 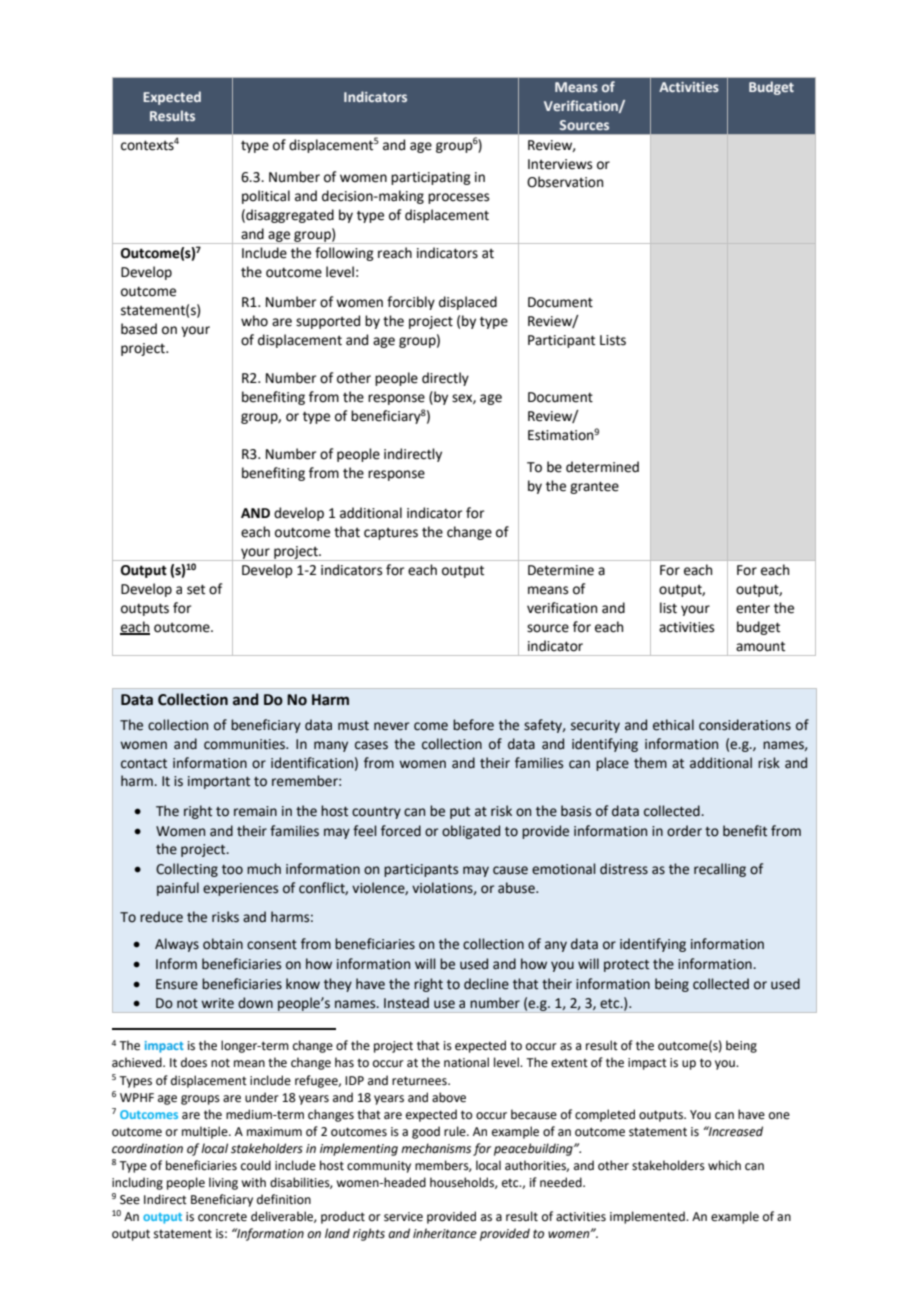 I want to click on obtain, so click(x=223, y=944).
